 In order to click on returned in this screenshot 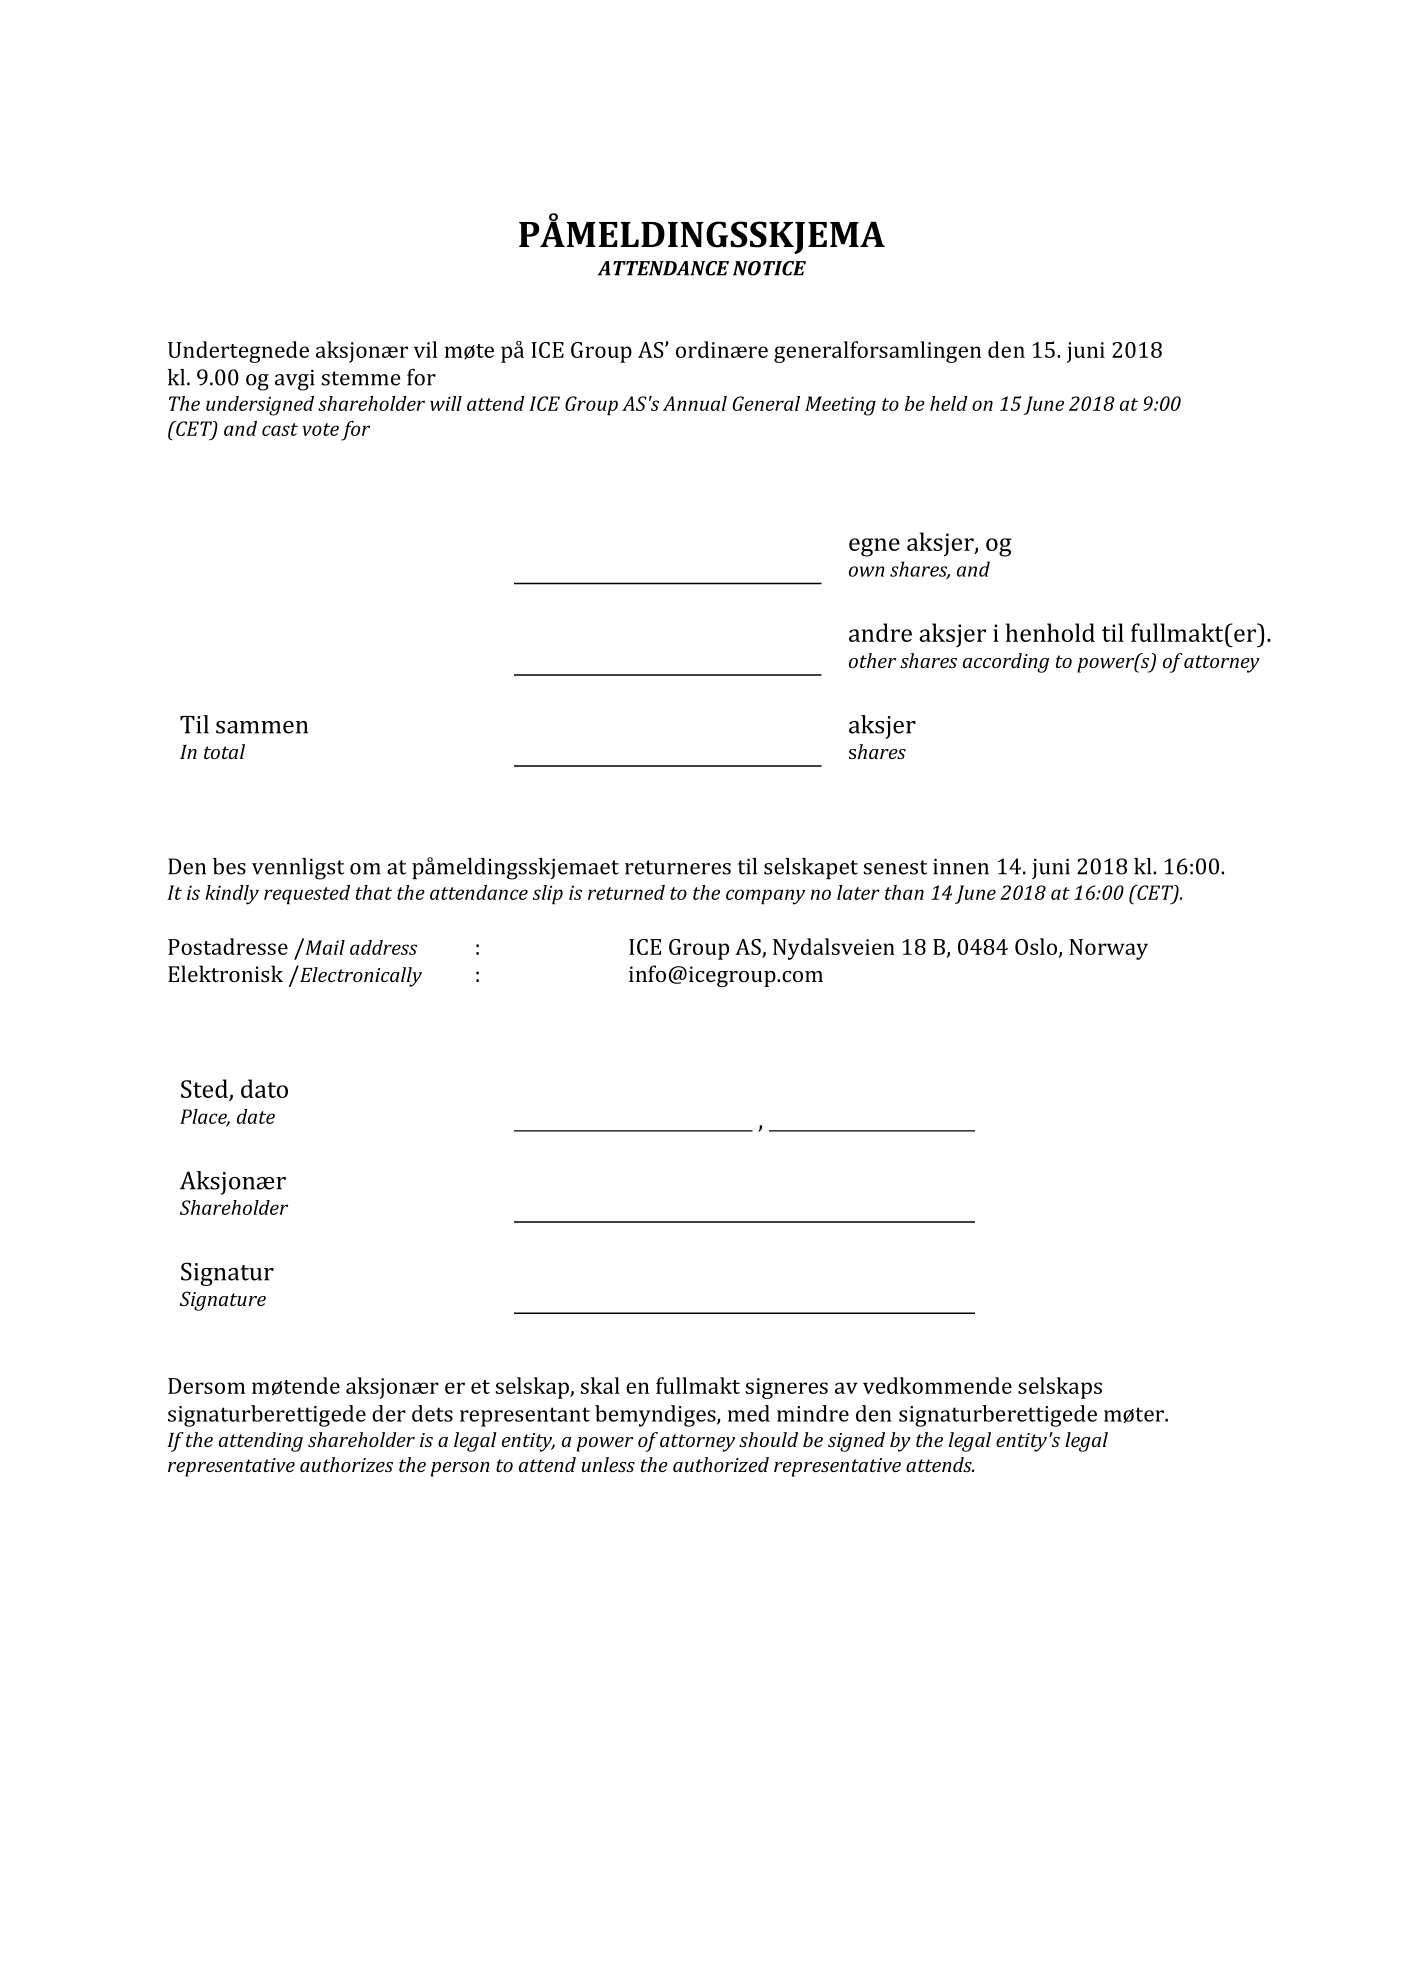, I will do `click(626, 892)`.
